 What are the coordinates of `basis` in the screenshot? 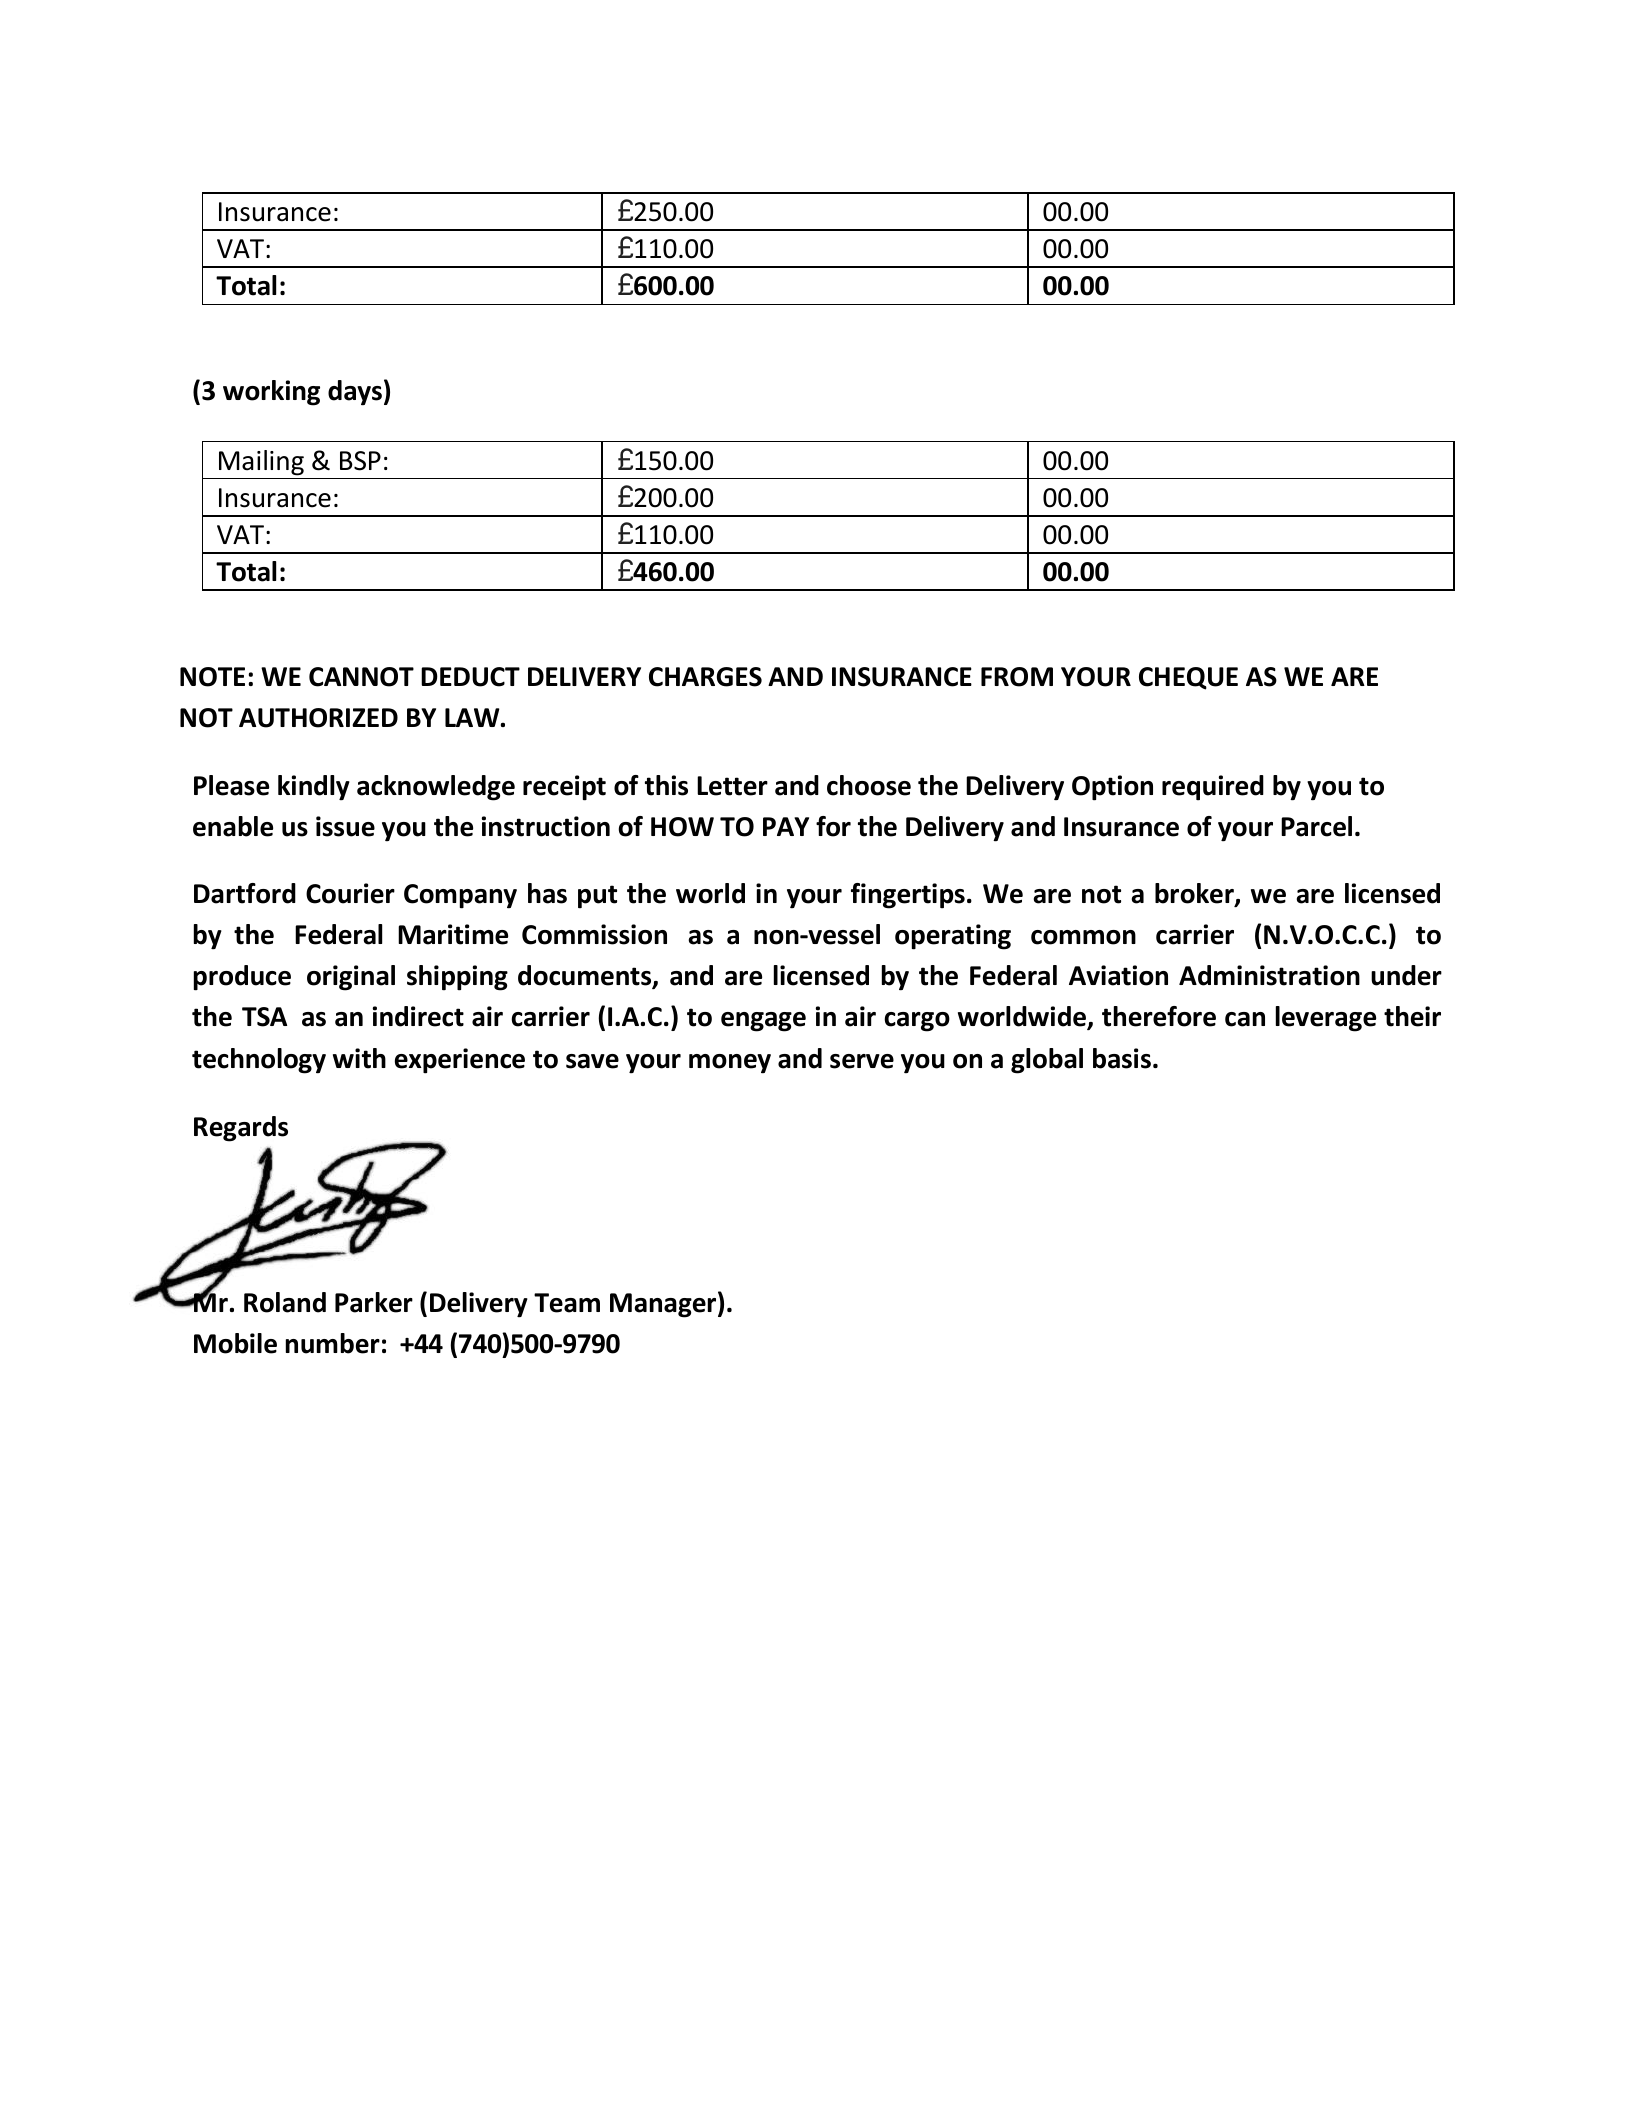 It's located at (1122, 1058).
